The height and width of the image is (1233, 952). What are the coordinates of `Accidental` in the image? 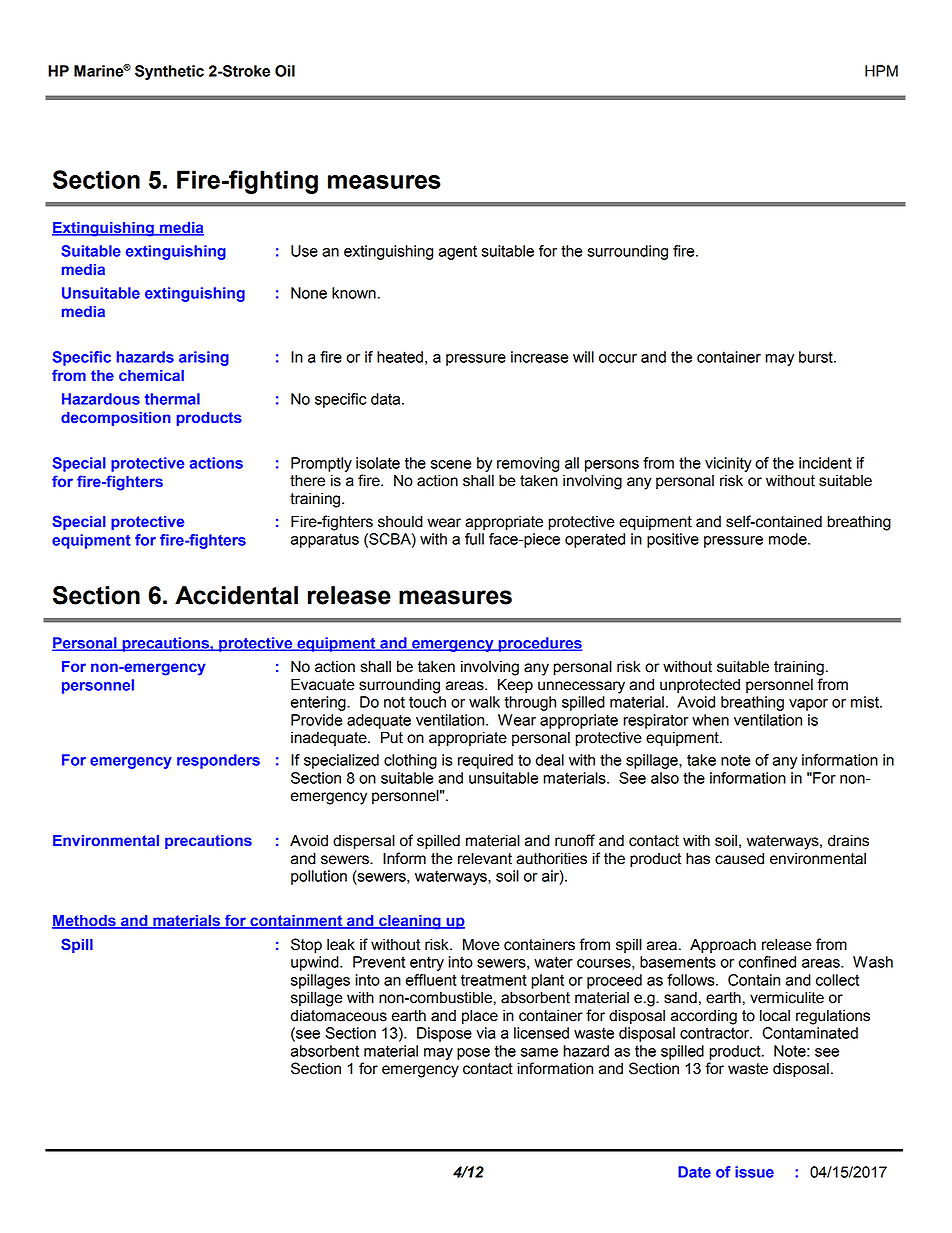 It's located at (236, 595).
